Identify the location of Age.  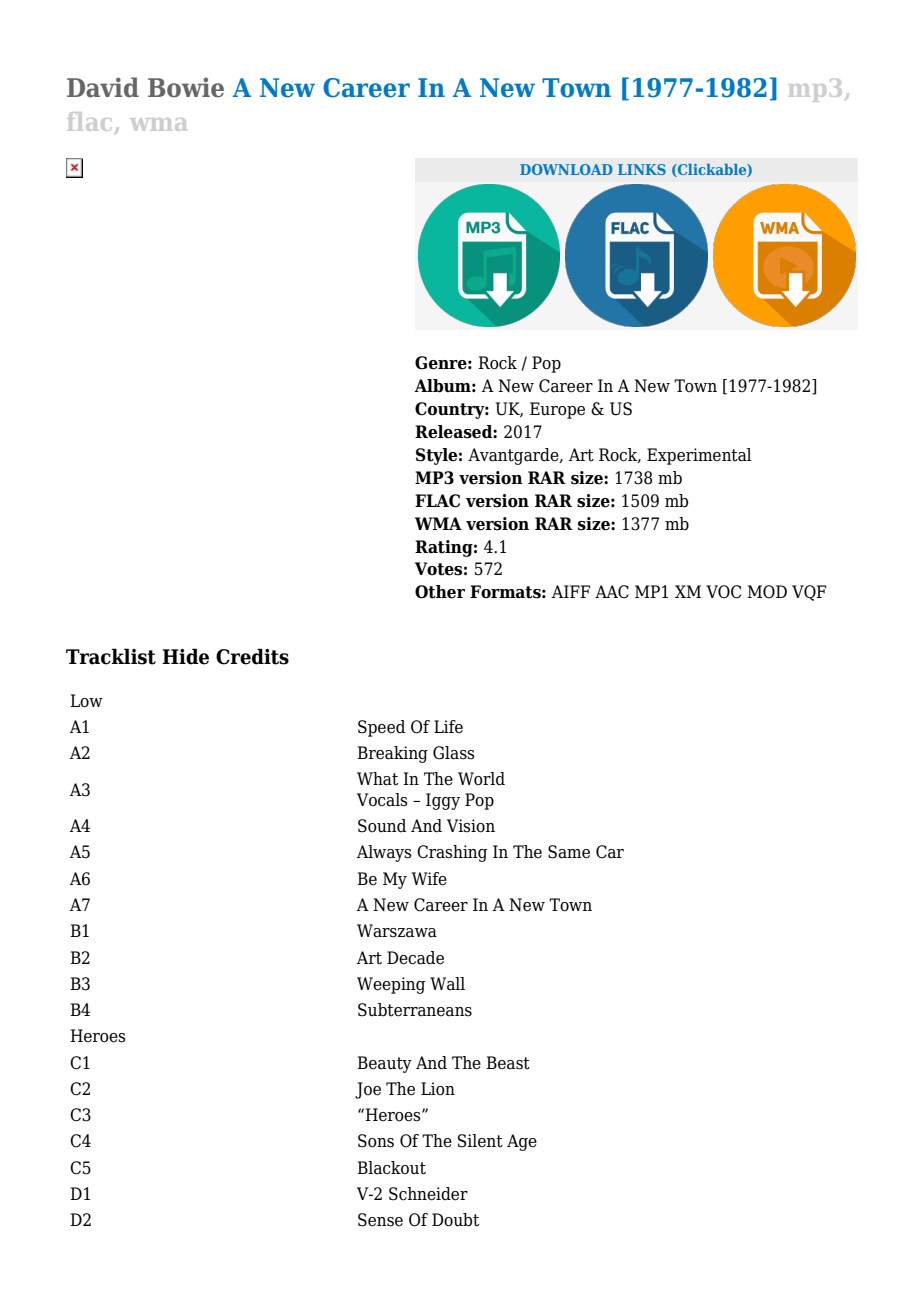
(522, 1142).
